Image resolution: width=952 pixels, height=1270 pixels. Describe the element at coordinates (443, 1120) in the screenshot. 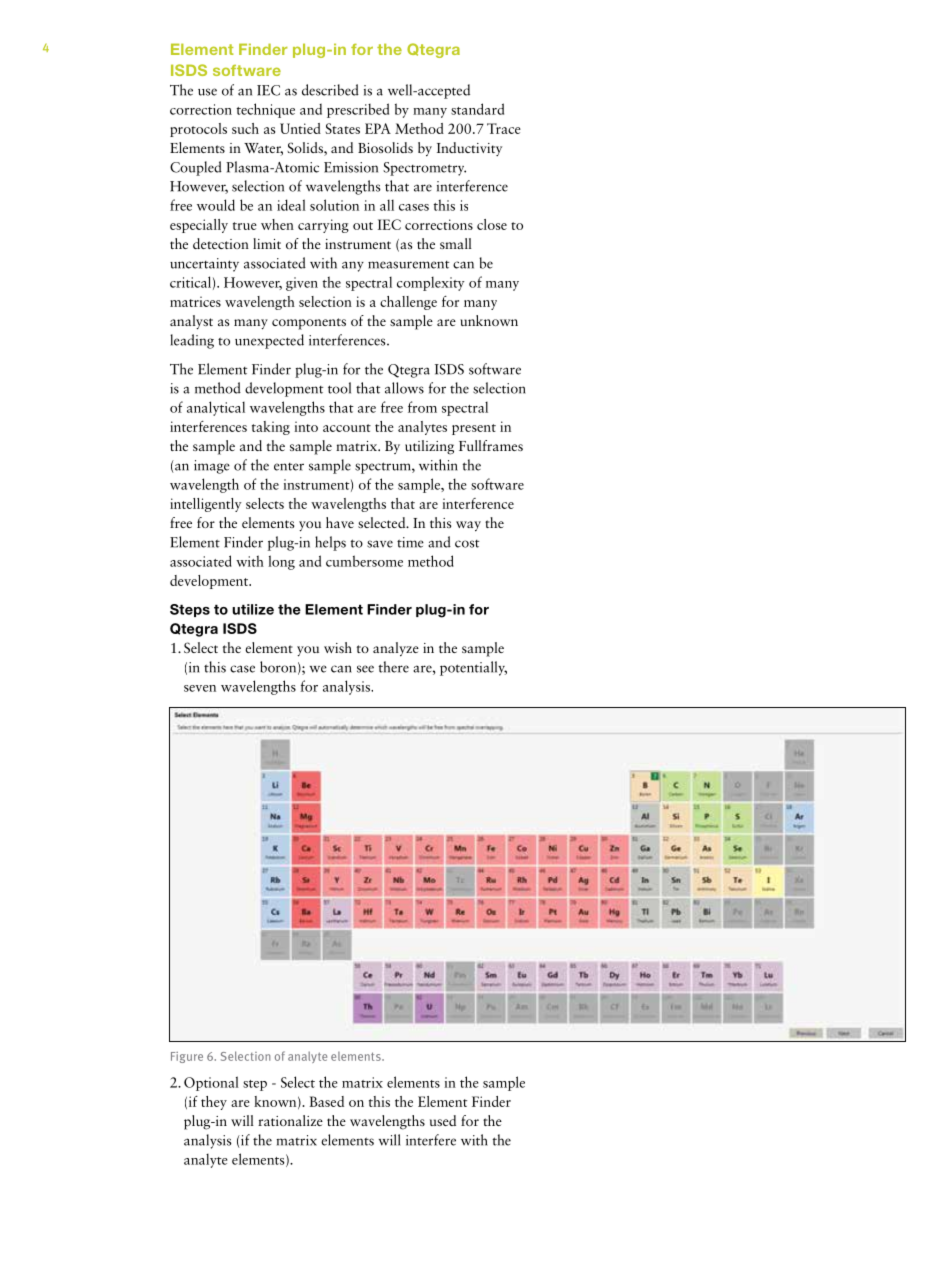

I see `used` at that location.
